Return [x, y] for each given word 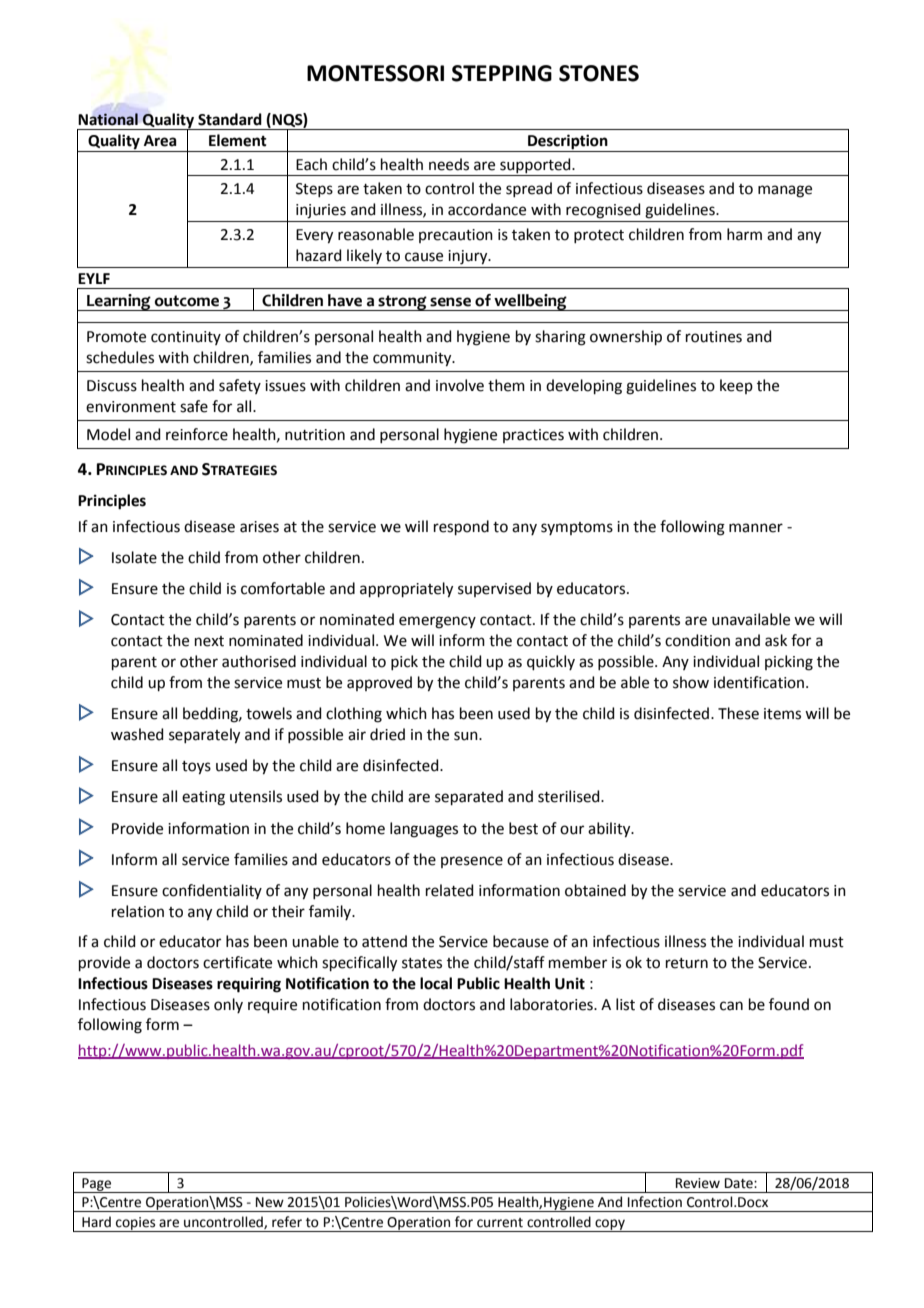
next [209, 641]
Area [160, 141]
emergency [437, 622]
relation [138, 911]
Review [698, 1183]
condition [697, 640]
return [687, 963]
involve [460, 385]
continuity [186, 338]
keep [736, 386]
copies [136, 1224]
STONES [599, 73]
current [500, 1223]
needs [449, 164]
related [450, 890]
